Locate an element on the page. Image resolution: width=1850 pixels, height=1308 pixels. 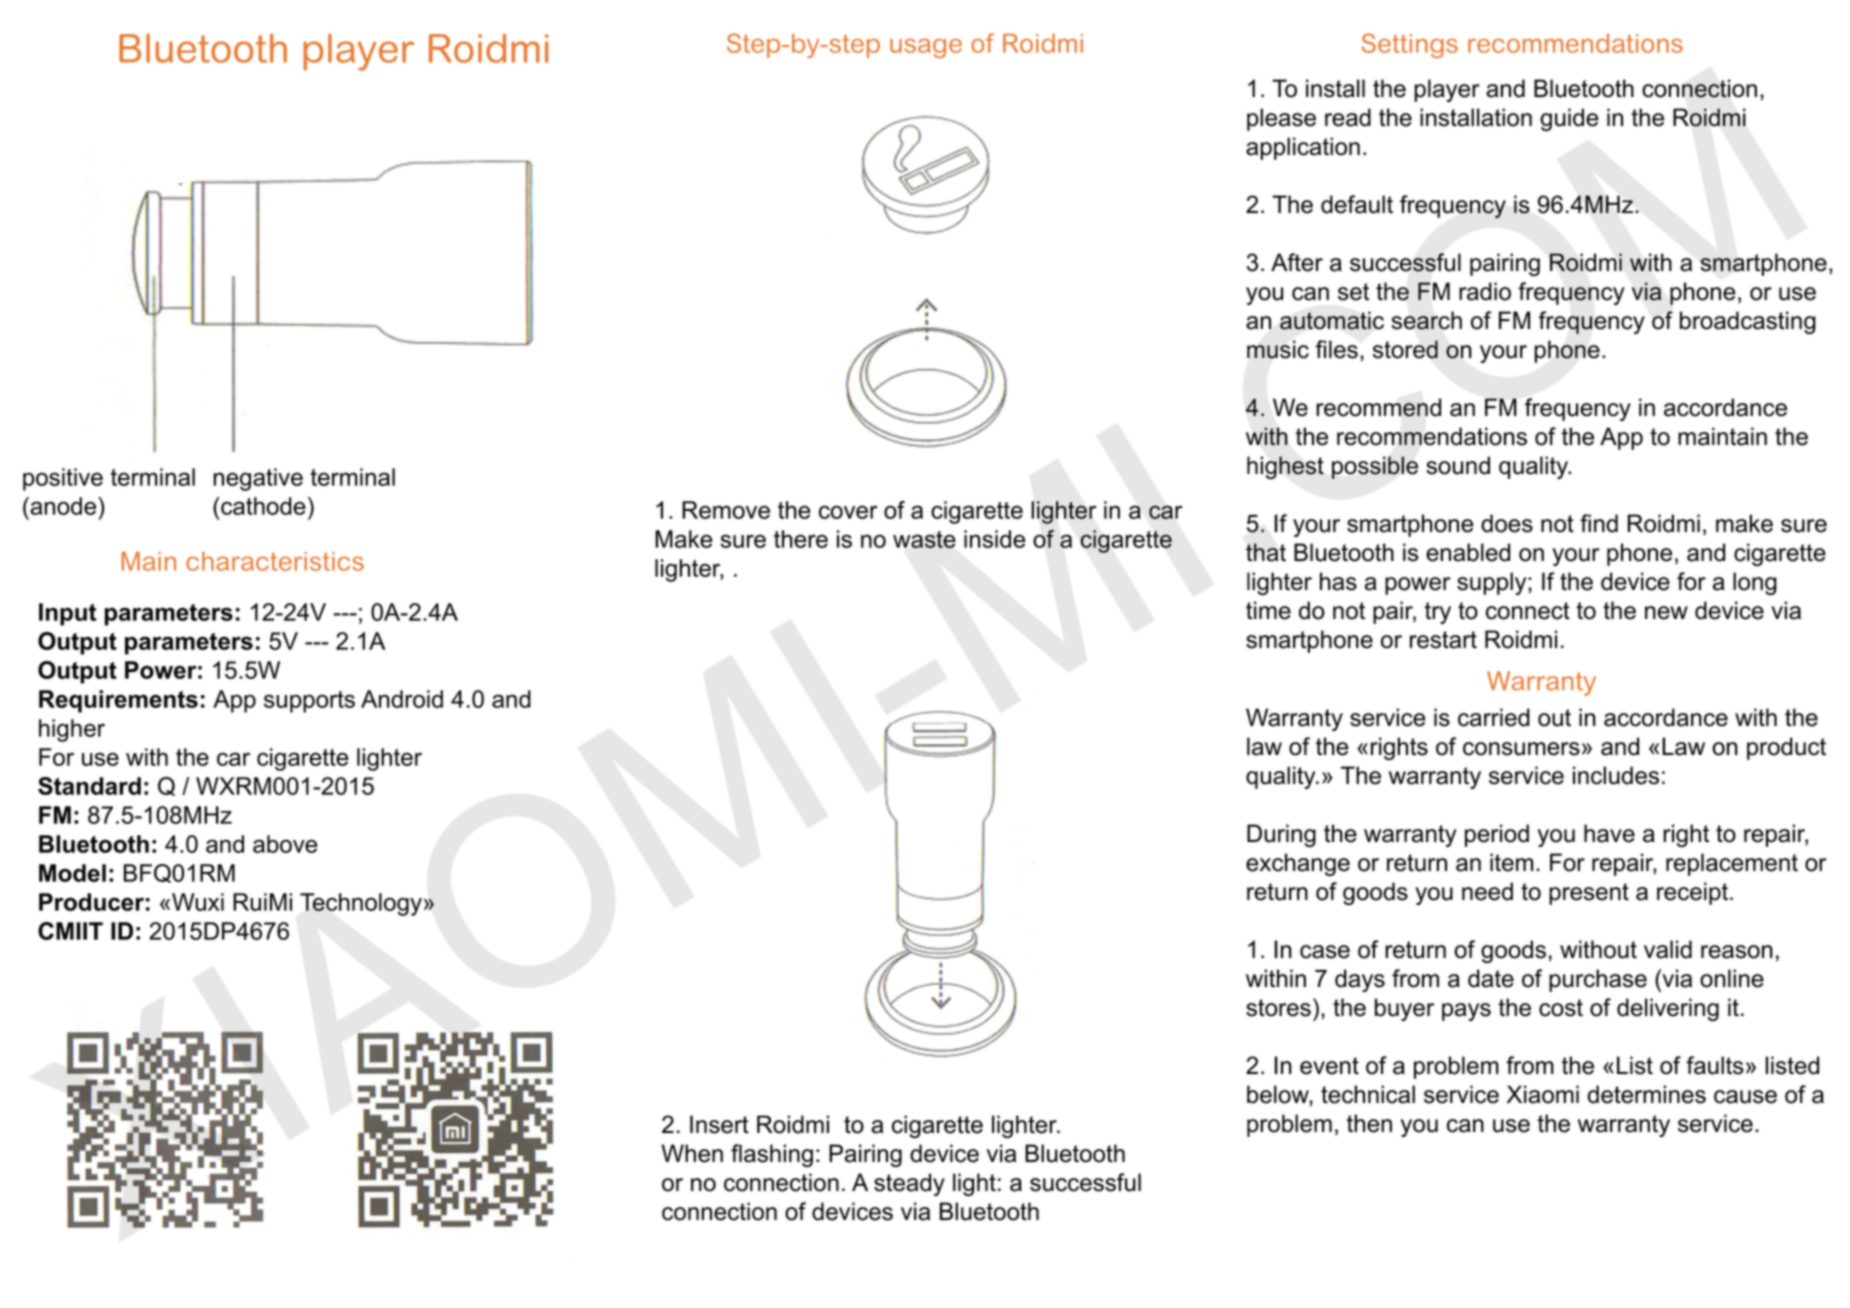
Wuxi is located at coordinates (198, 902).
